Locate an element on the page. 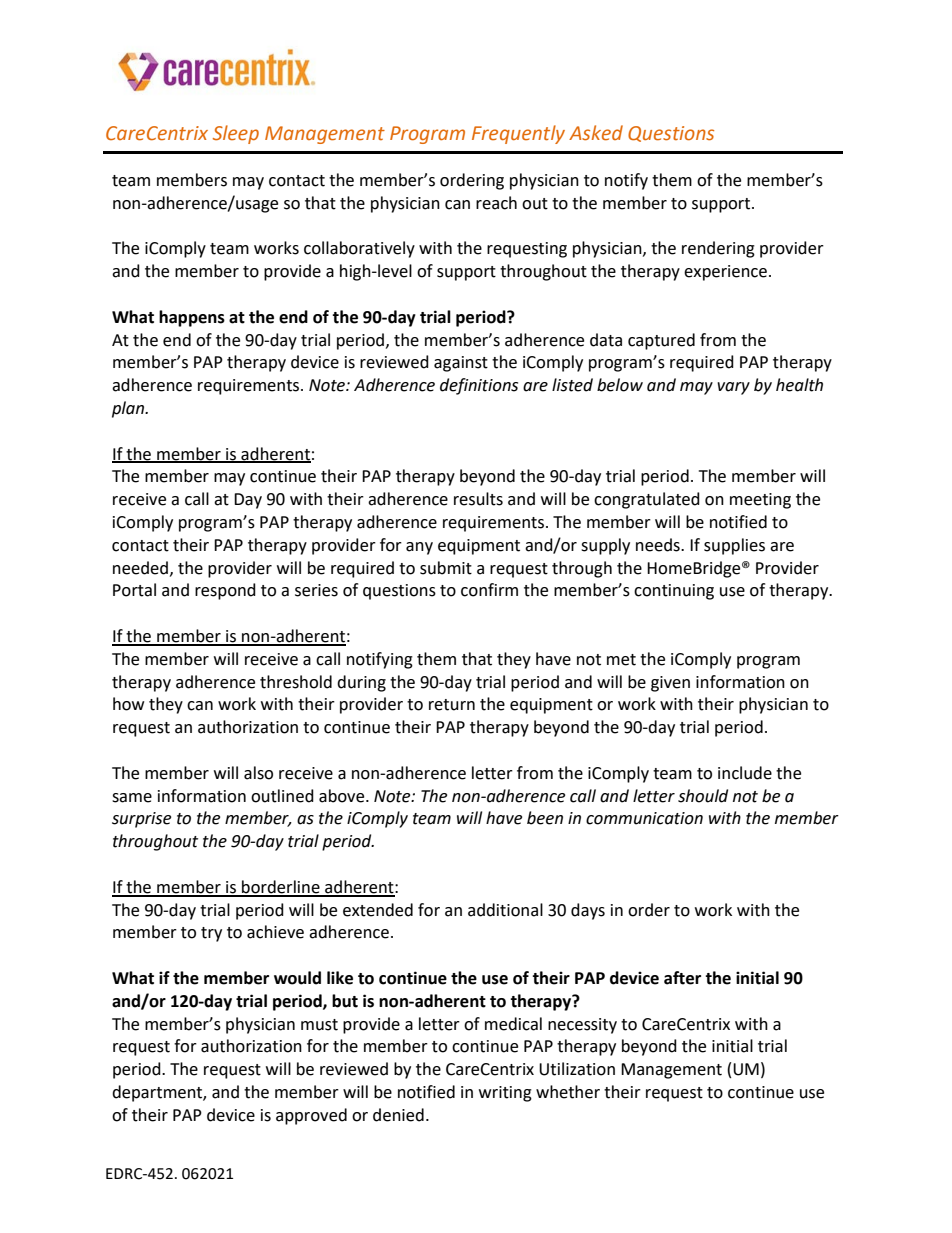  include is located at coordinates (745, 773).
